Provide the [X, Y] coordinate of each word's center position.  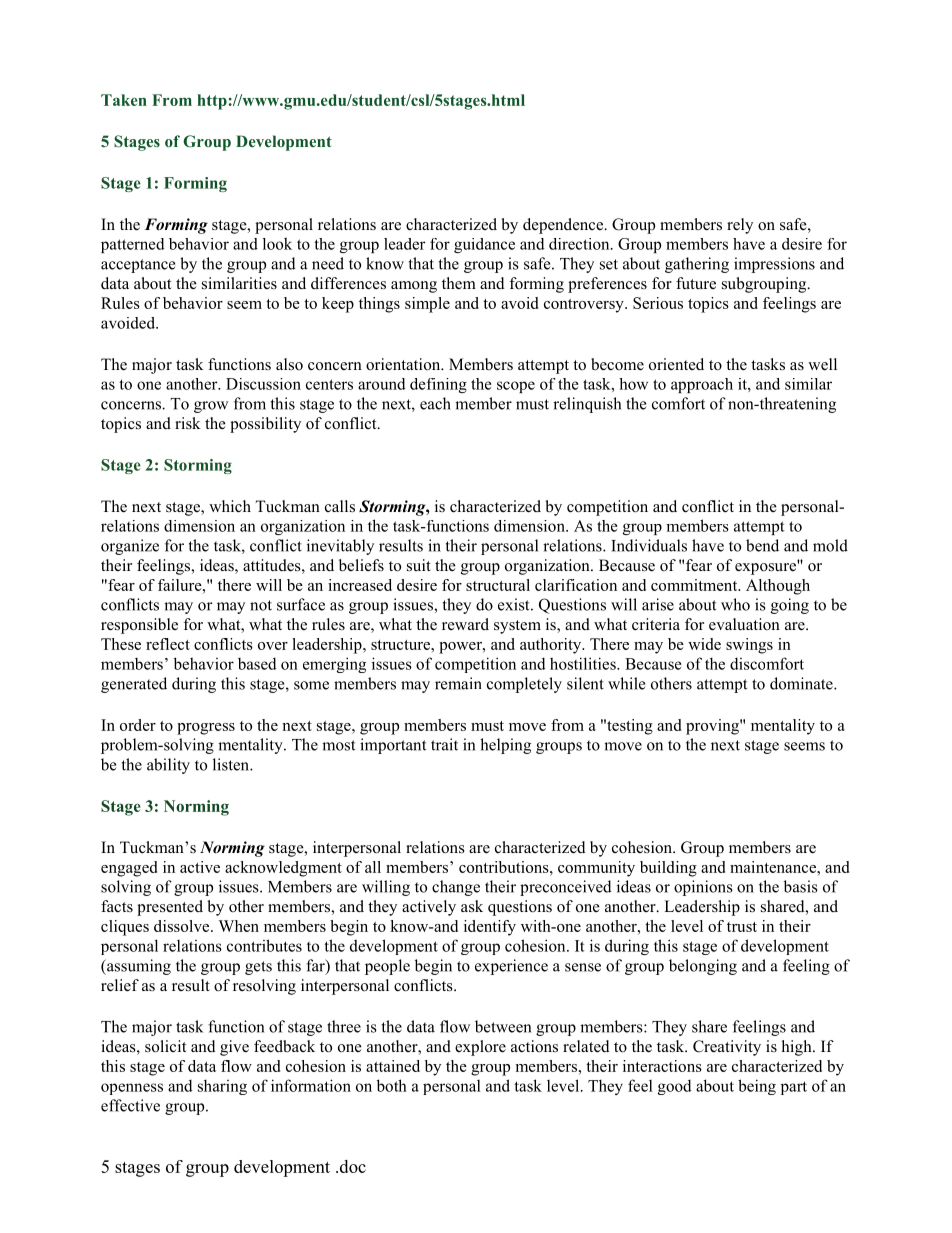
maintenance [774, 867]
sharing [222, 1087]
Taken [124, 100]
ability [168, 766]
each [435, 403]
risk [188, 423]
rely [740, 226]
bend [762, 545]
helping [505, 746]
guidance [484, 245]
